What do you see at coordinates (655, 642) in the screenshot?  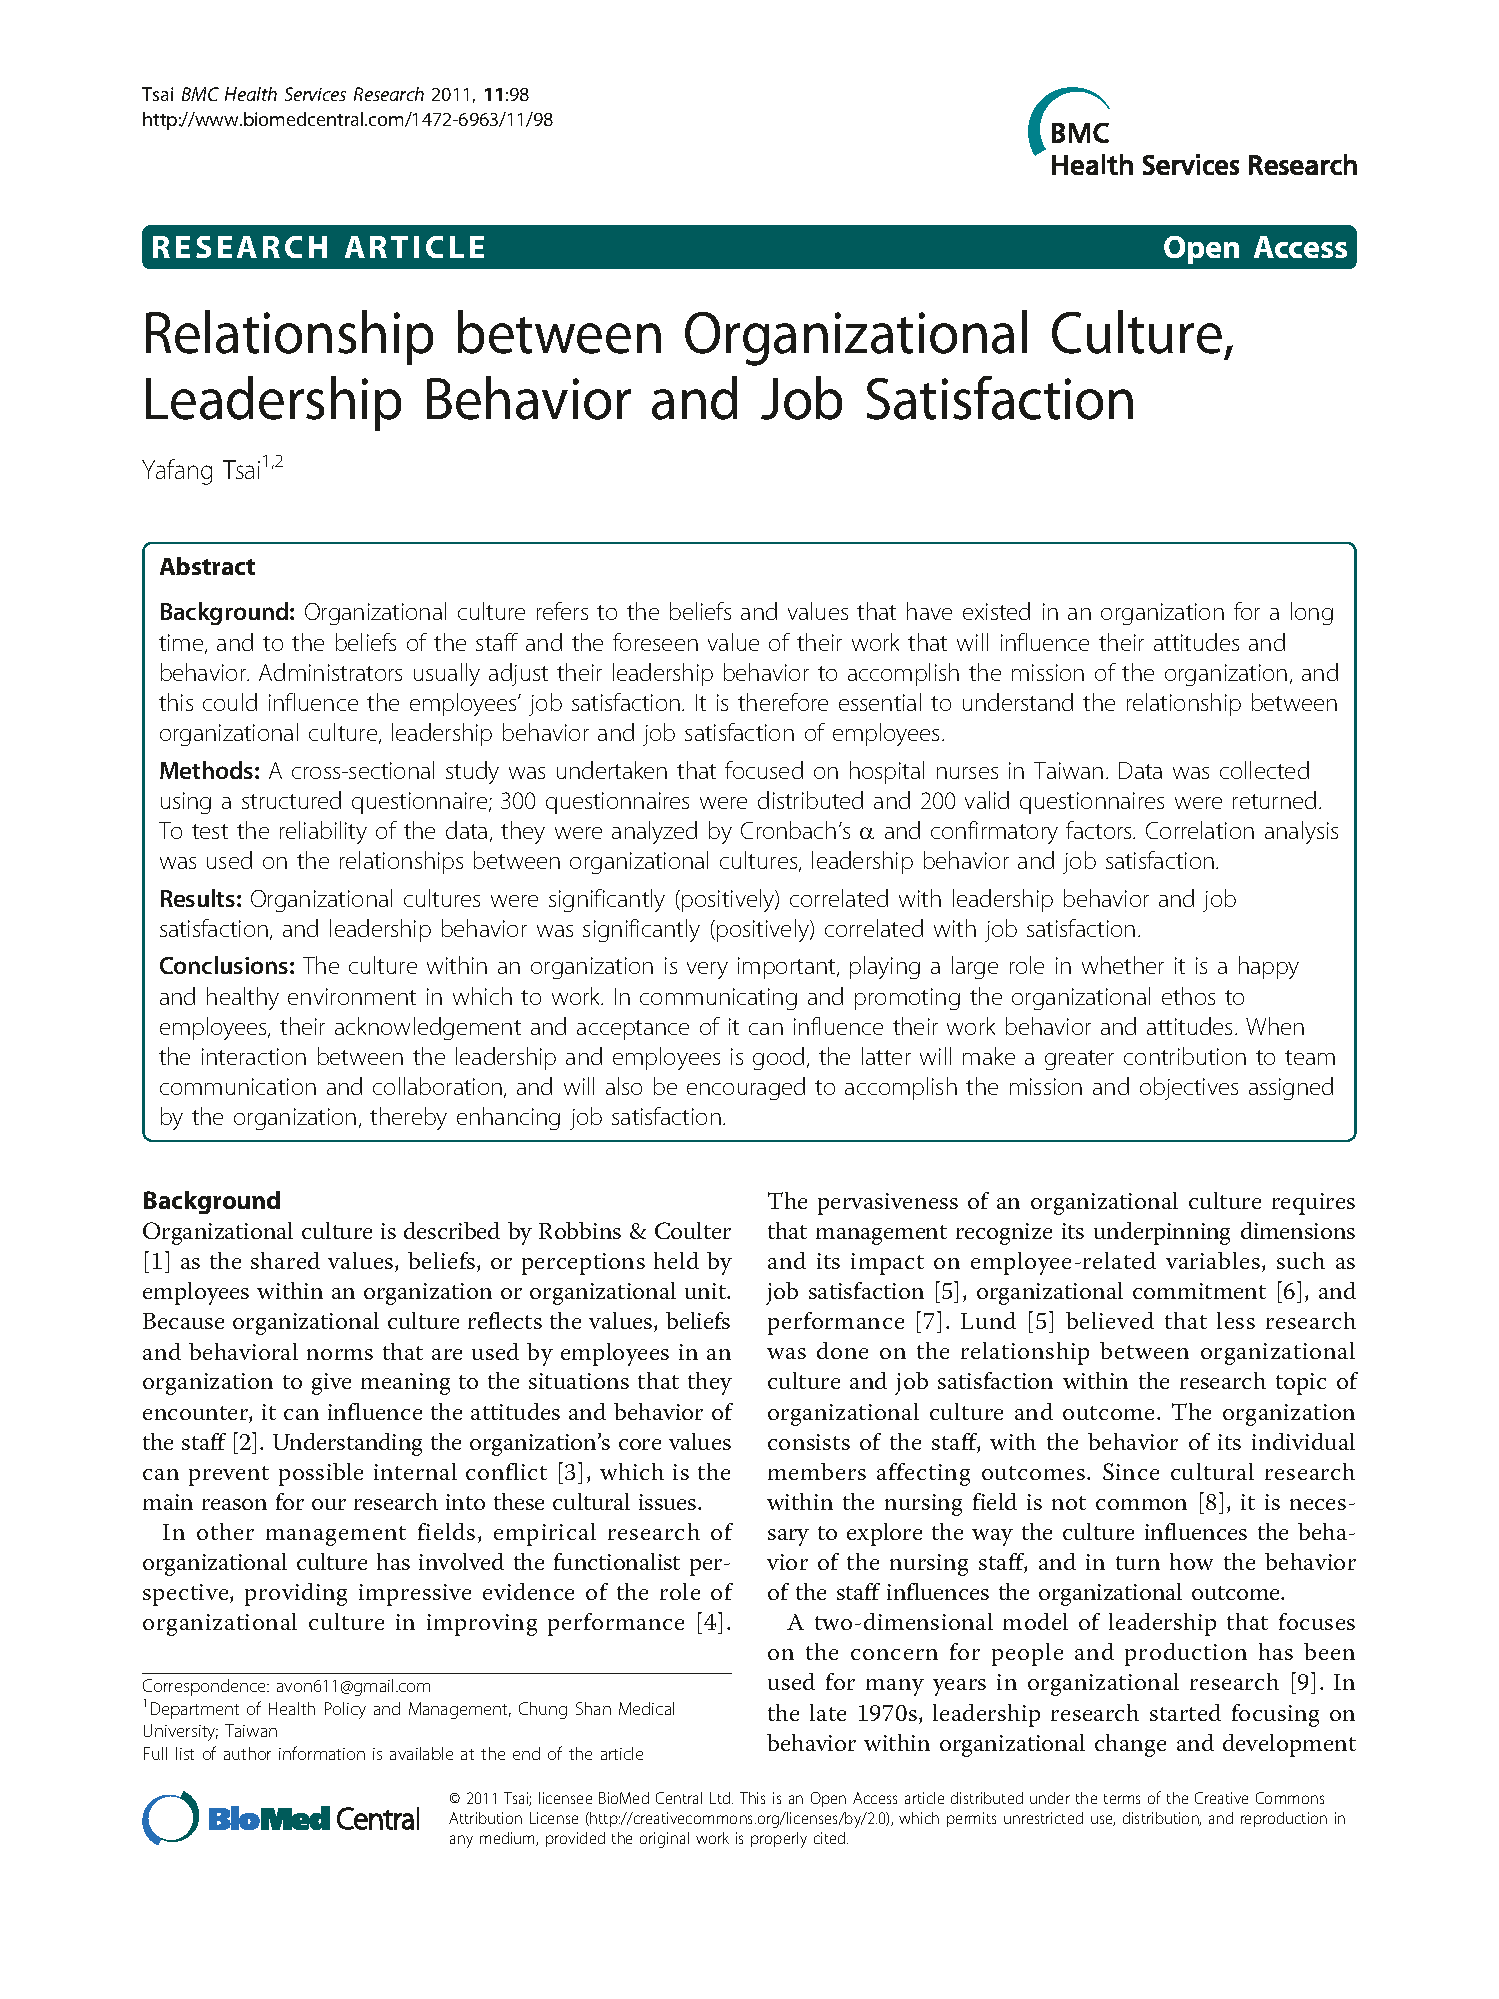 I see `foreseen` at bounding box center [655, 642].
